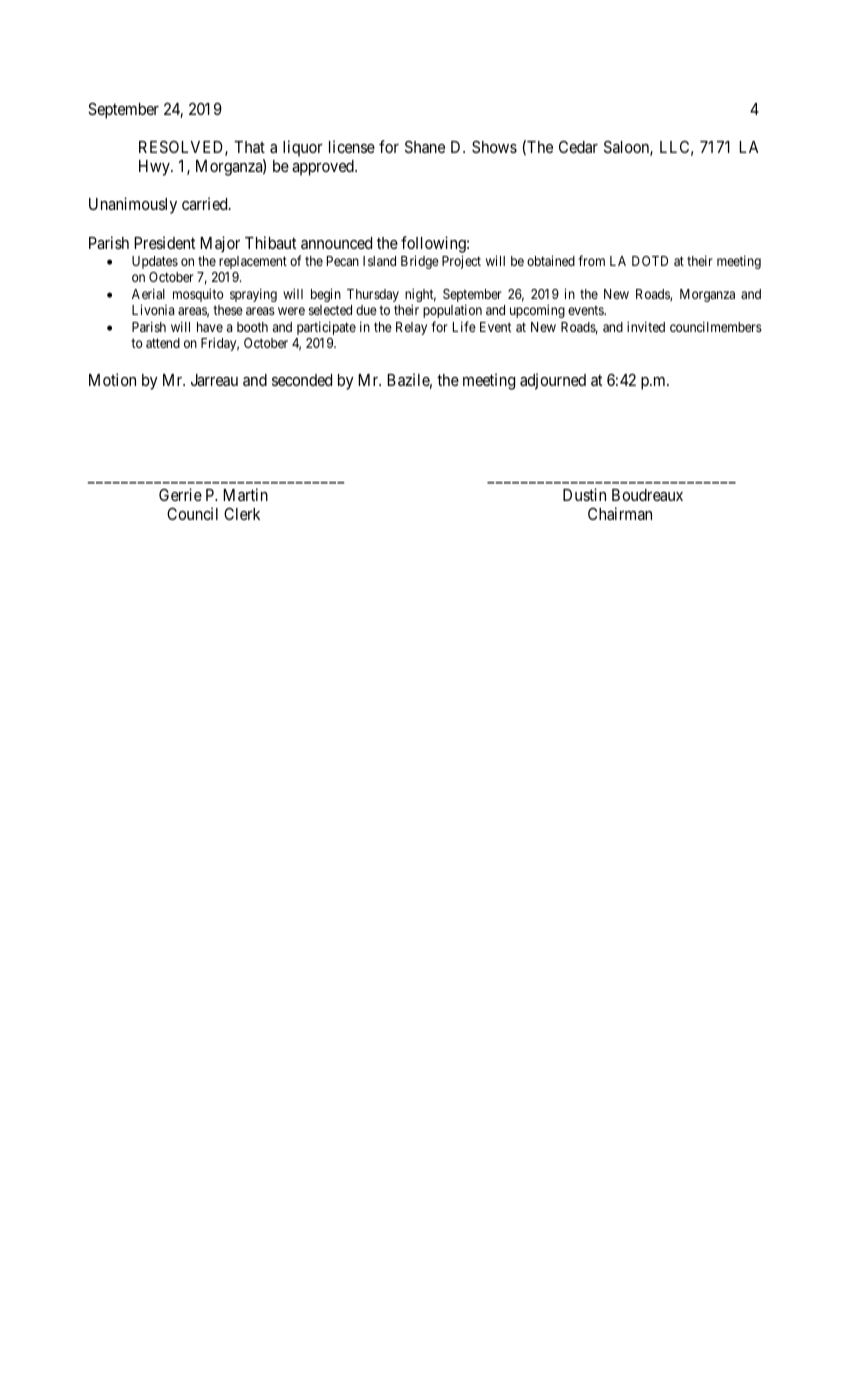 This image has width=849, height=1400. I want to click on Martin, so click(245, 494).
